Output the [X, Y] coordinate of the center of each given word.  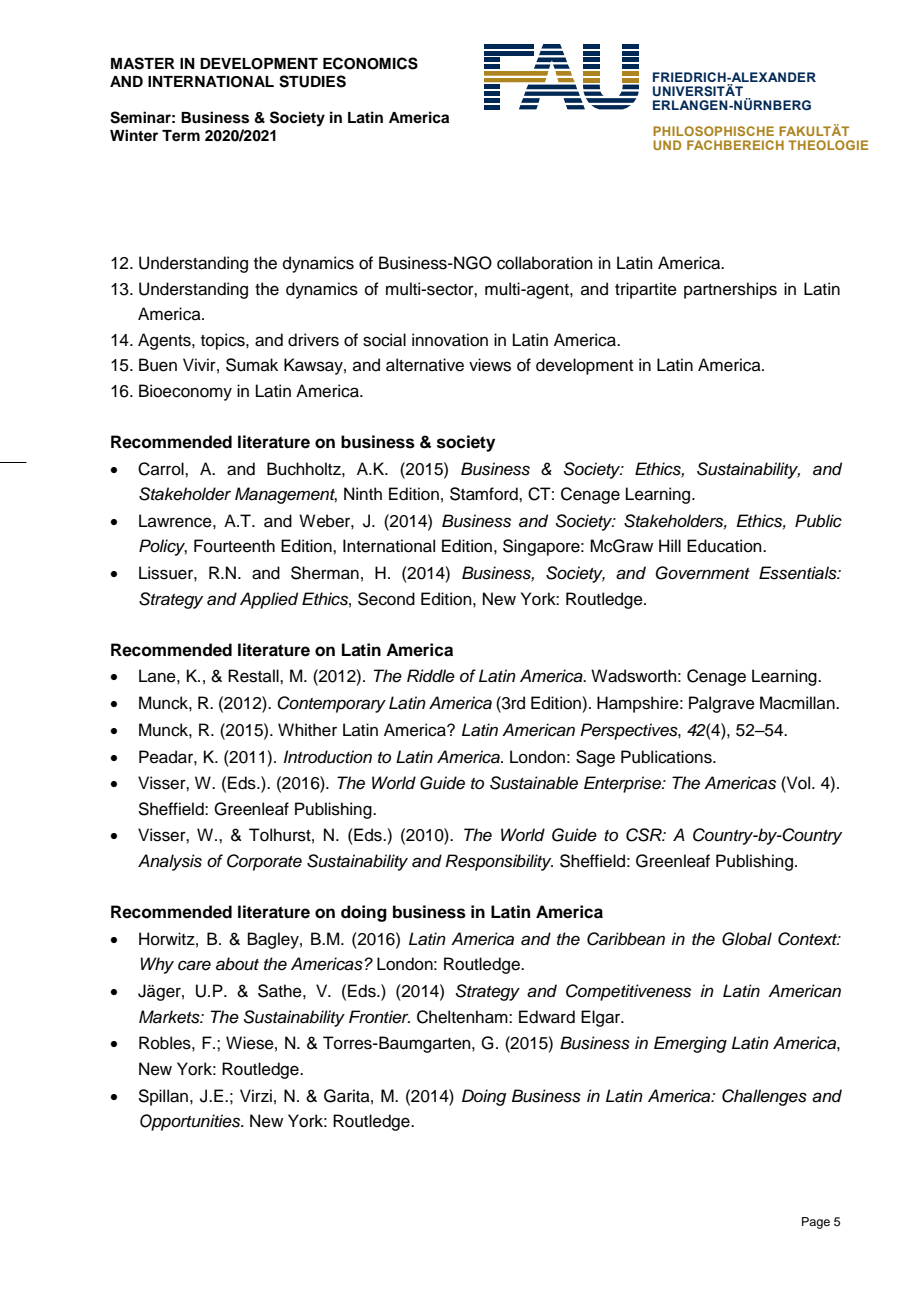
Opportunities [191, 1122]
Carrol [162, 469]
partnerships [730, 290]
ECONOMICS [370, 63]
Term [181, 136]
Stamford [485, 494]
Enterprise [623, 784]
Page [816, 1223]
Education [725, 546]
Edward [547, 1017]
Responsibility [499, 862]
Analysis [170, 862]
